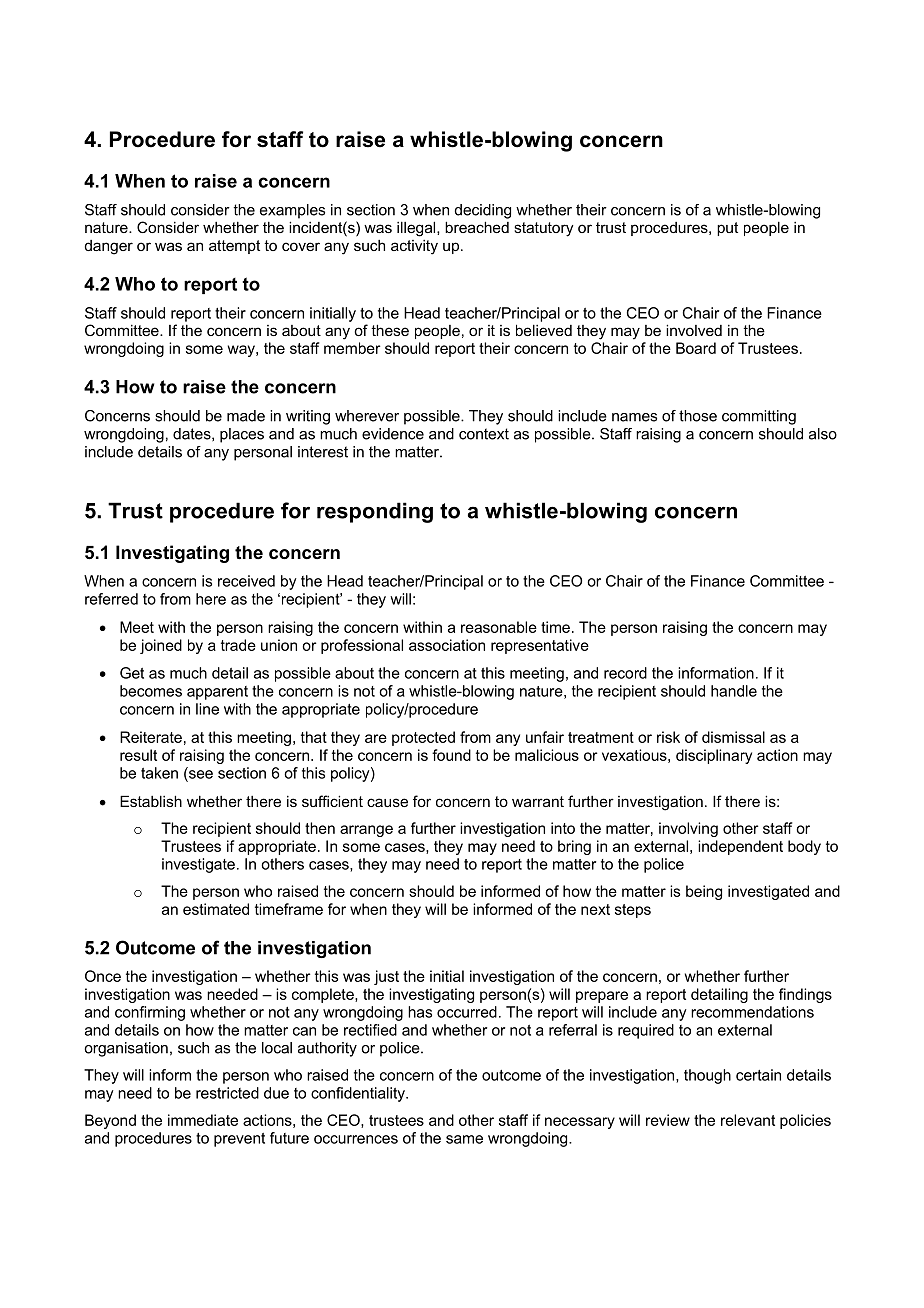 This image has height=1308, width=924. I want to click on breached, so click(477, 227).
